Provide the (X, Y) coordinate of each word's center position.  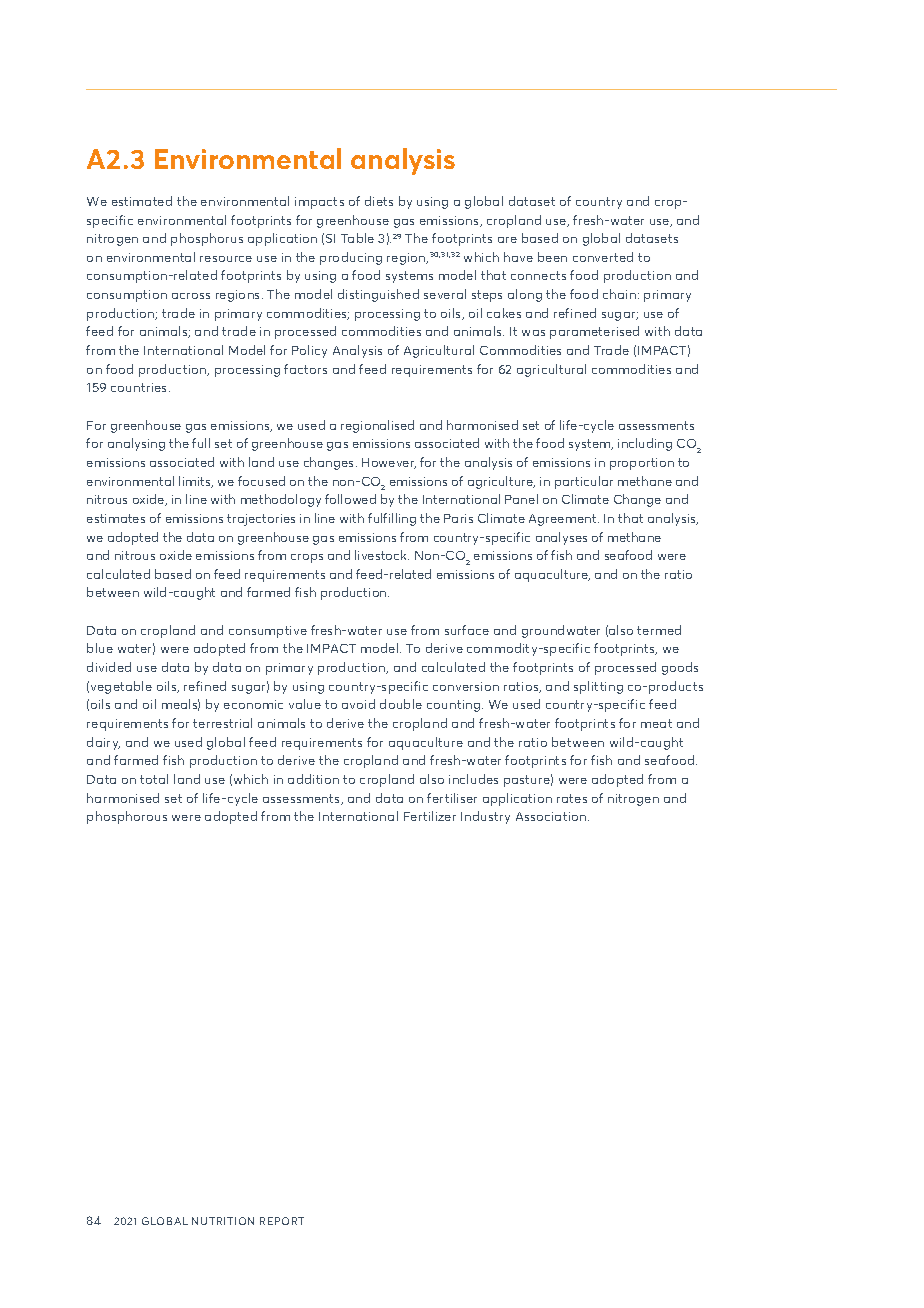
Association (552, 816)
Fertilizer (430, 816)
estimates (116, 518)
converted (603, 257)
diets (379, 201)
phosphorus (207, 239)
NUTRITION (223, 1221)
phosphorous (127, 817)
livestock (382, 555)
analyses (561, 538)
